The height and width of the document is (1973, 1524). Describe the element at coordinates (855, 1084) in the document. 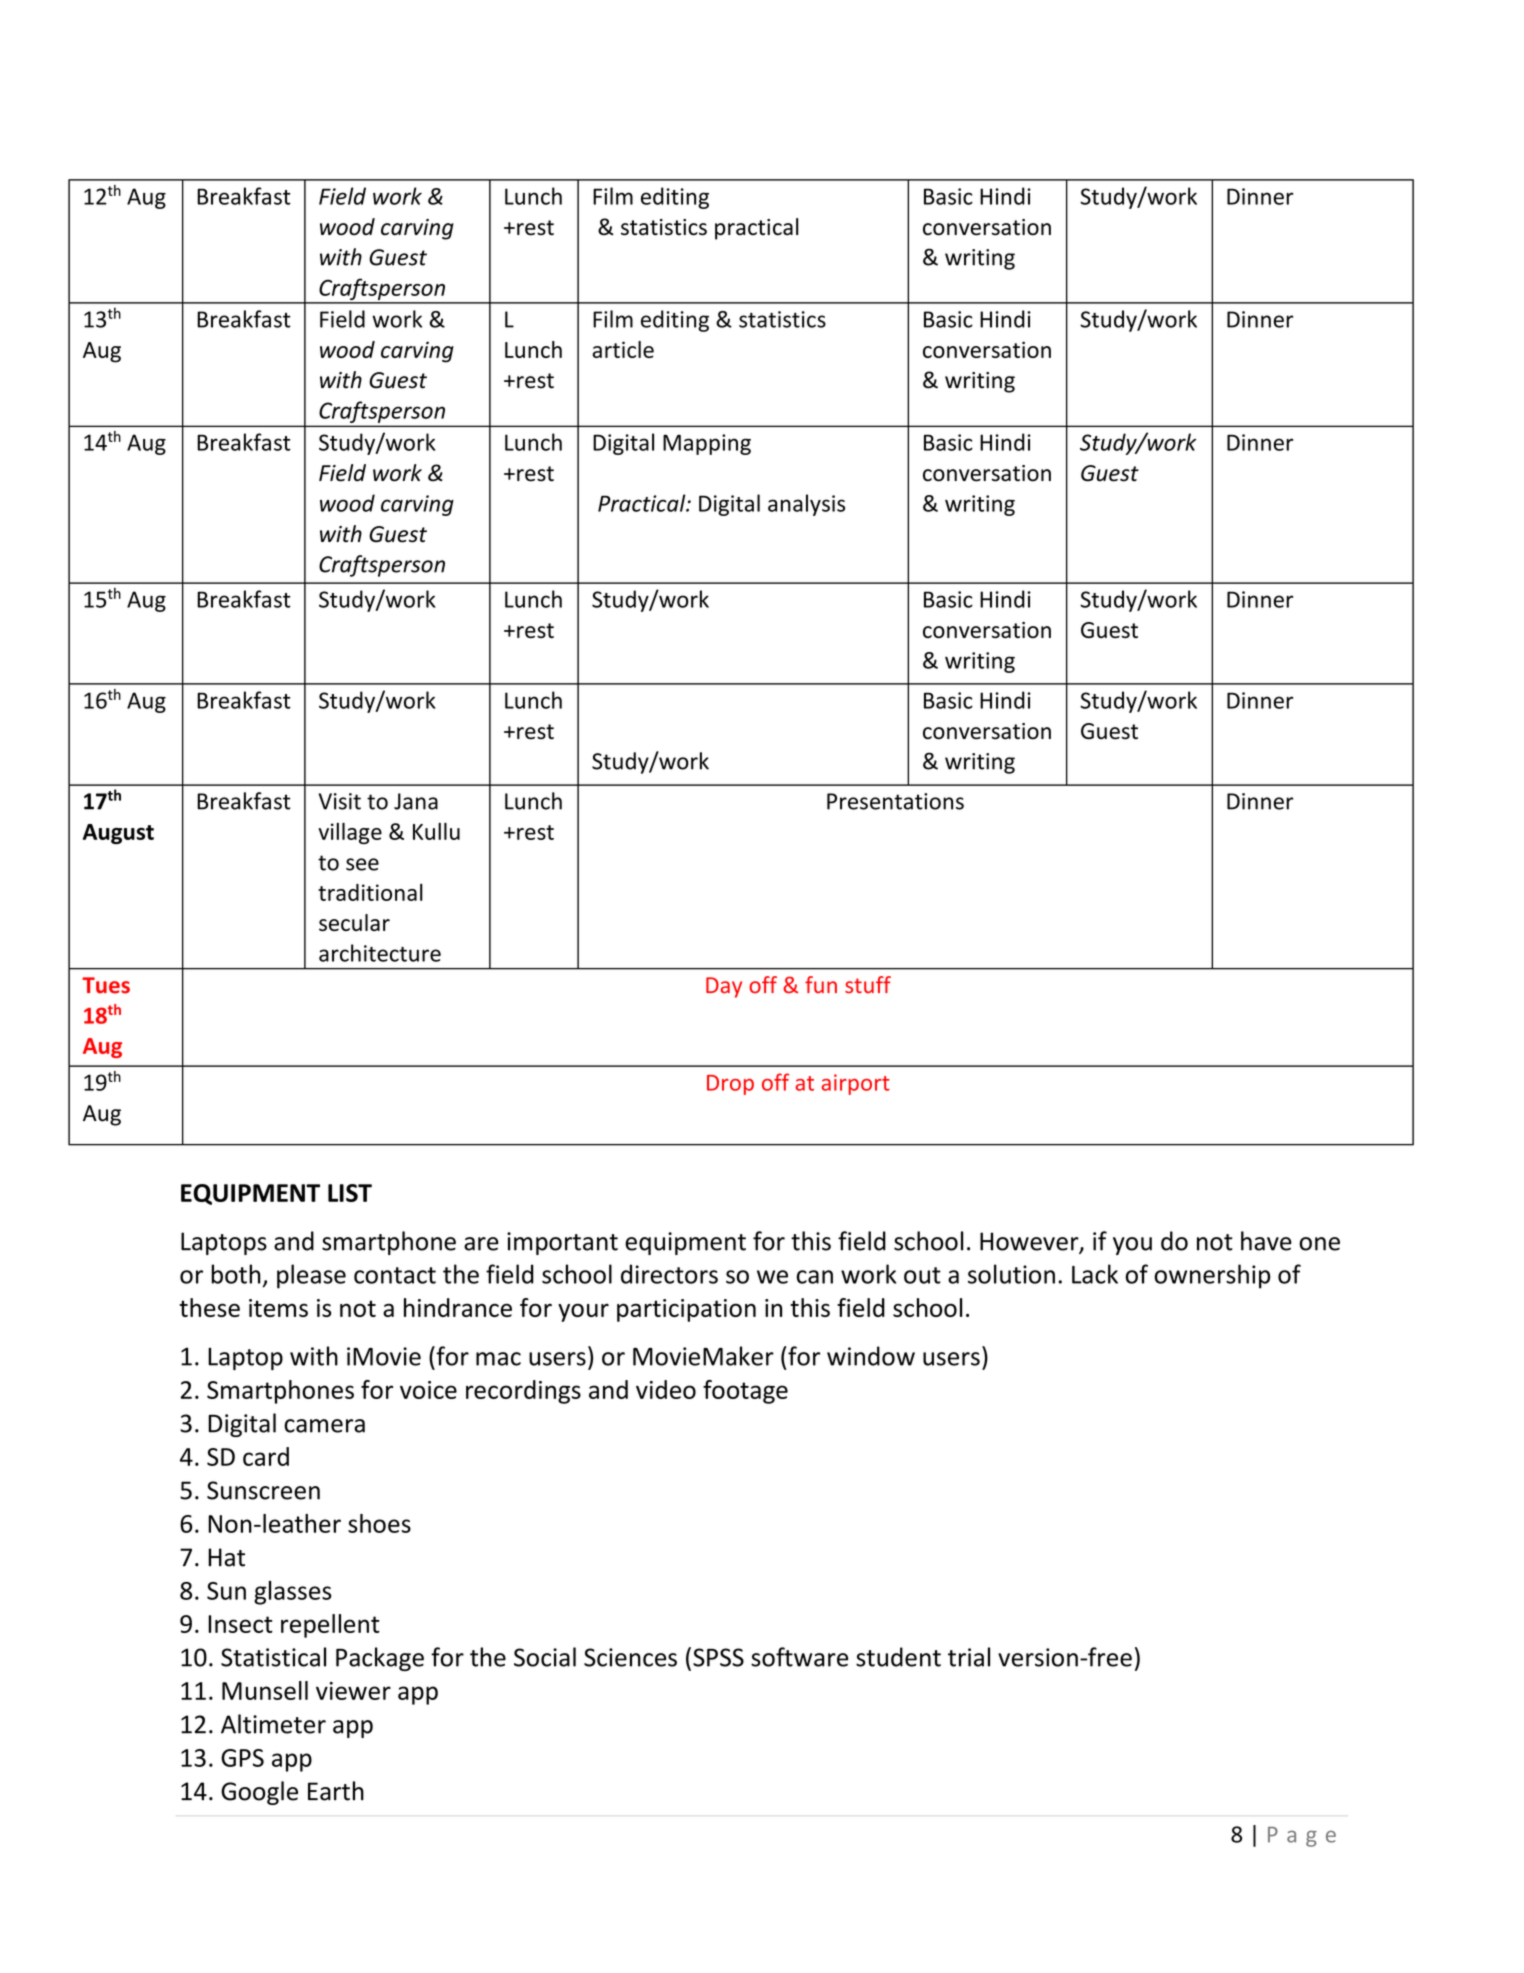

I see `airport` at that location.
